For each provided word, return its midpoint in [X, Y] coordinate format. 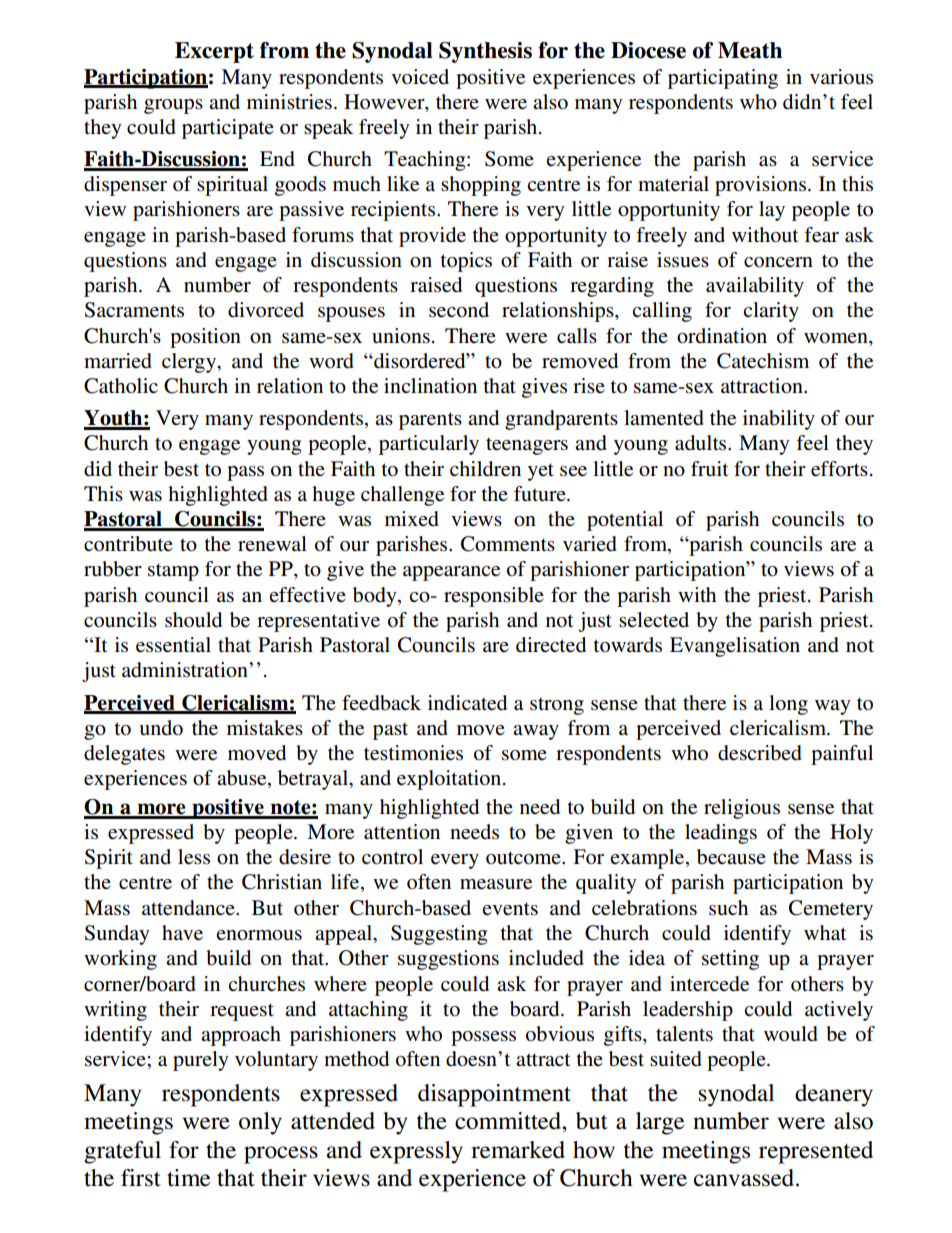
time [188, 1178]
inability [779, 420]
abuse [243, 779]
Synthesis [485, 52]
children [485, 469]
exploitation [450, 780]
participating [723, 79]
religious [742, 809]
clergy [190, 363]
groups [173, 106]
